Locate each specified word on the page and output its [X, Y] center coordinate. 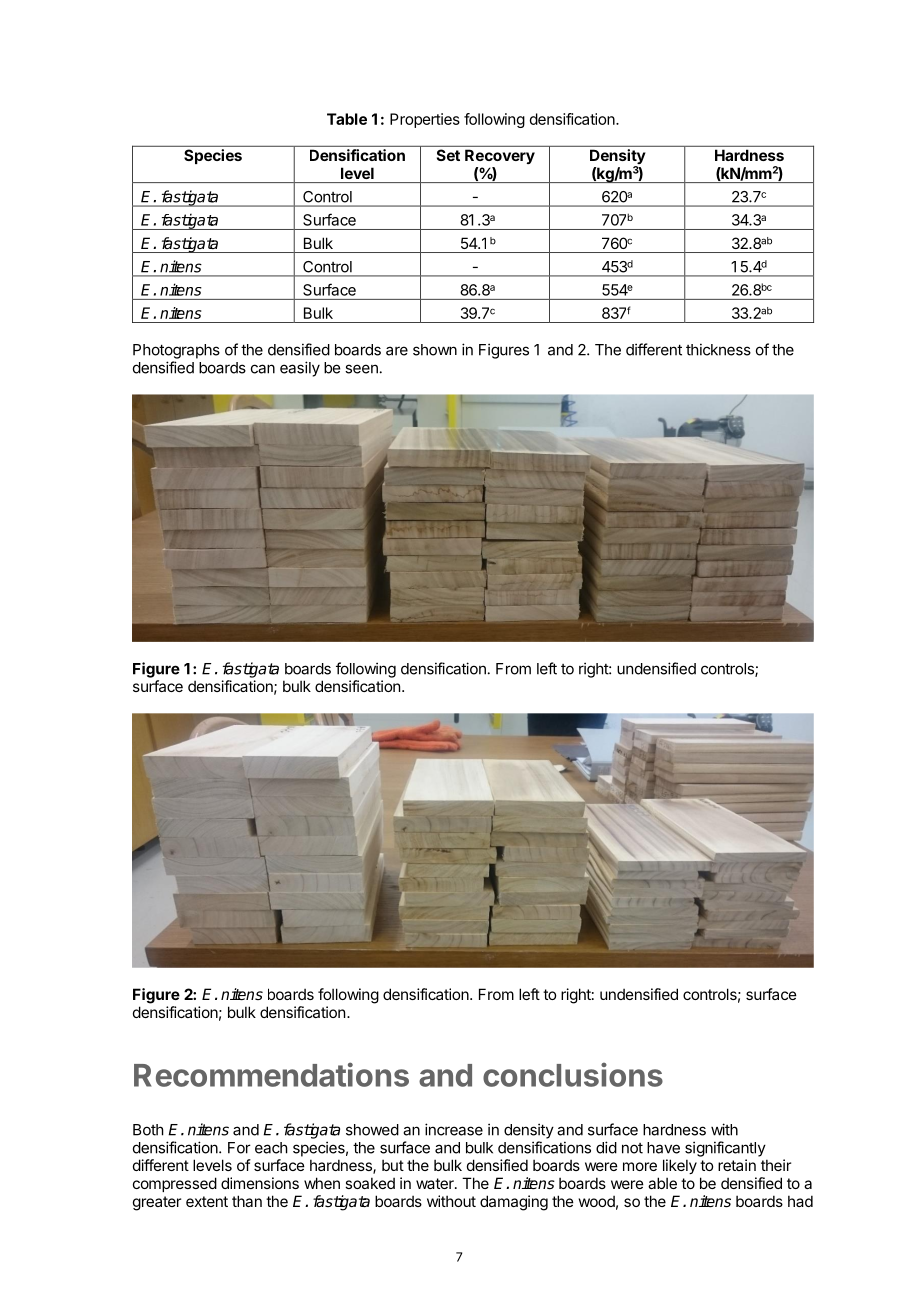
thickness [718, 349]
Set [448, 155]
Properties [425, 120]
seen [361, 369]
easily [300, 369]
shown [435, 350]
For [239, 1148]
